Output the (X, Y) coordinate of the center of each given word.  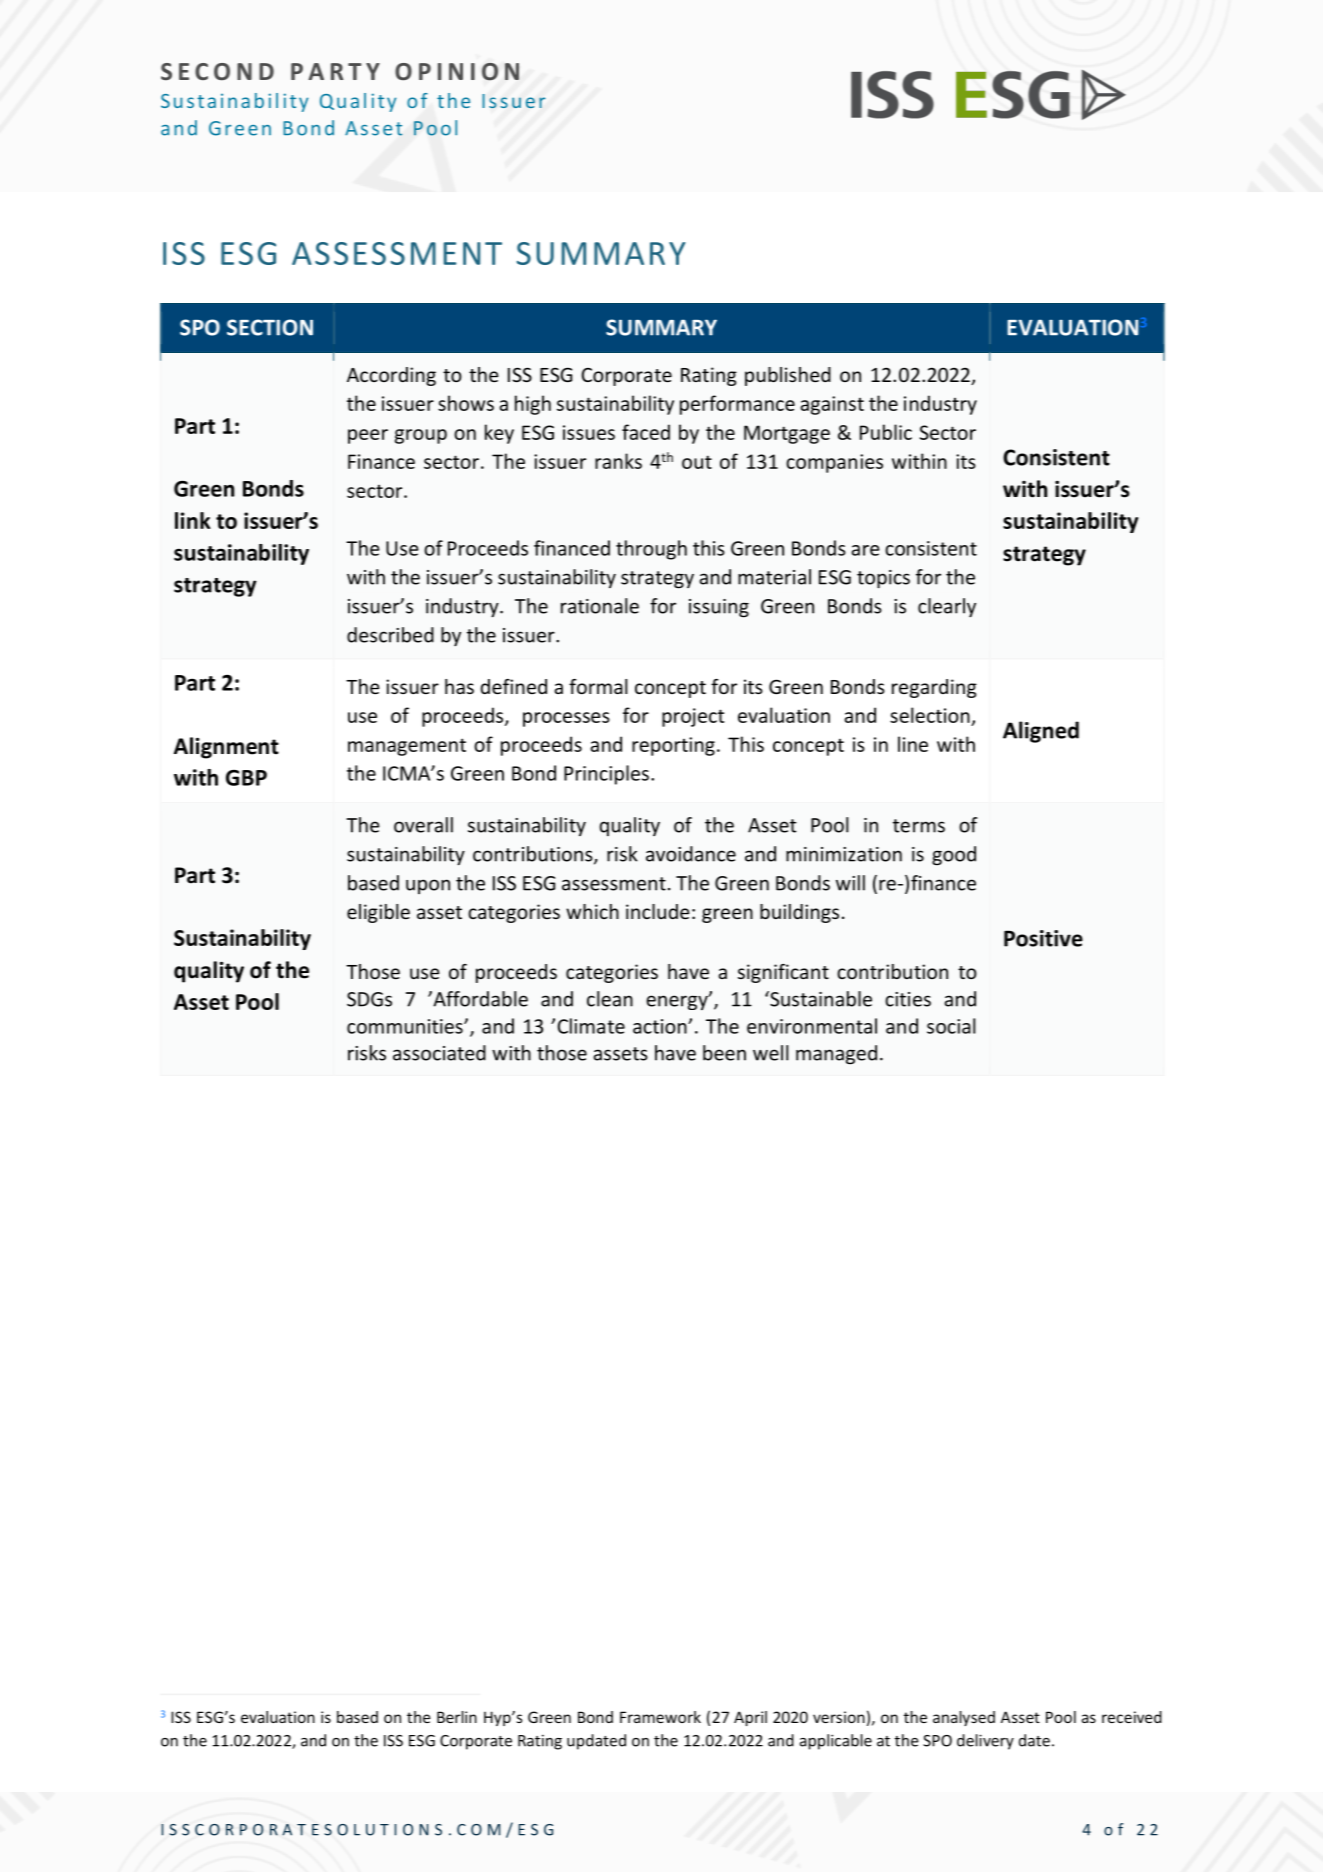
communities (406, 1026)
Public (886, 432)
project (693, 717)
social (951, 1026)
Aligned (1041, 732)
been (724, 1053)
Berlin (457, 1717)
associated (439, 1053)
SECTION (270, 327)
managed (836, 1055)
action (661, 1026)
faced (646, 432)
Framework (660, 1717)
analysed (964, 1718)
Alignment (226, 748)
